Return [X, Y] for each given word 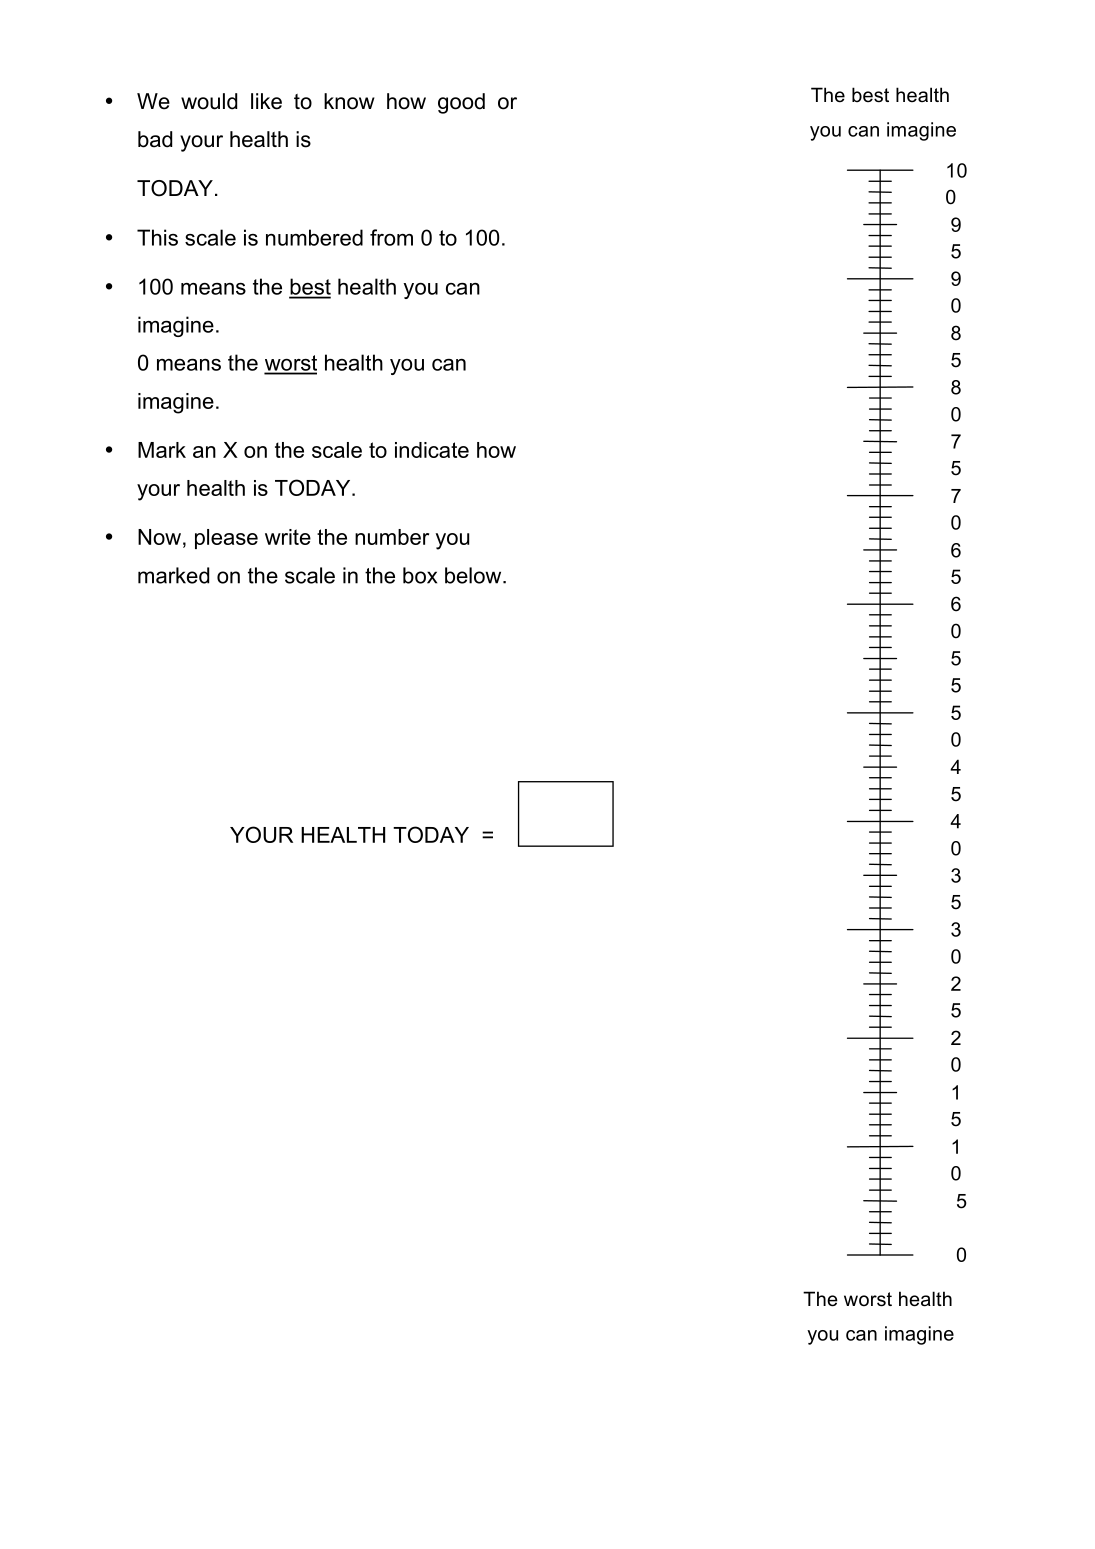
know [349, 101]
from [391, 237]
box [420, 575]
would [209, 101]
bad [155, 139]
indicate [432, 450]
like [266, 101]
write [288, 537]
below [474, 575]
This [157, 237]
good [461, 103]
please [226, 539]
